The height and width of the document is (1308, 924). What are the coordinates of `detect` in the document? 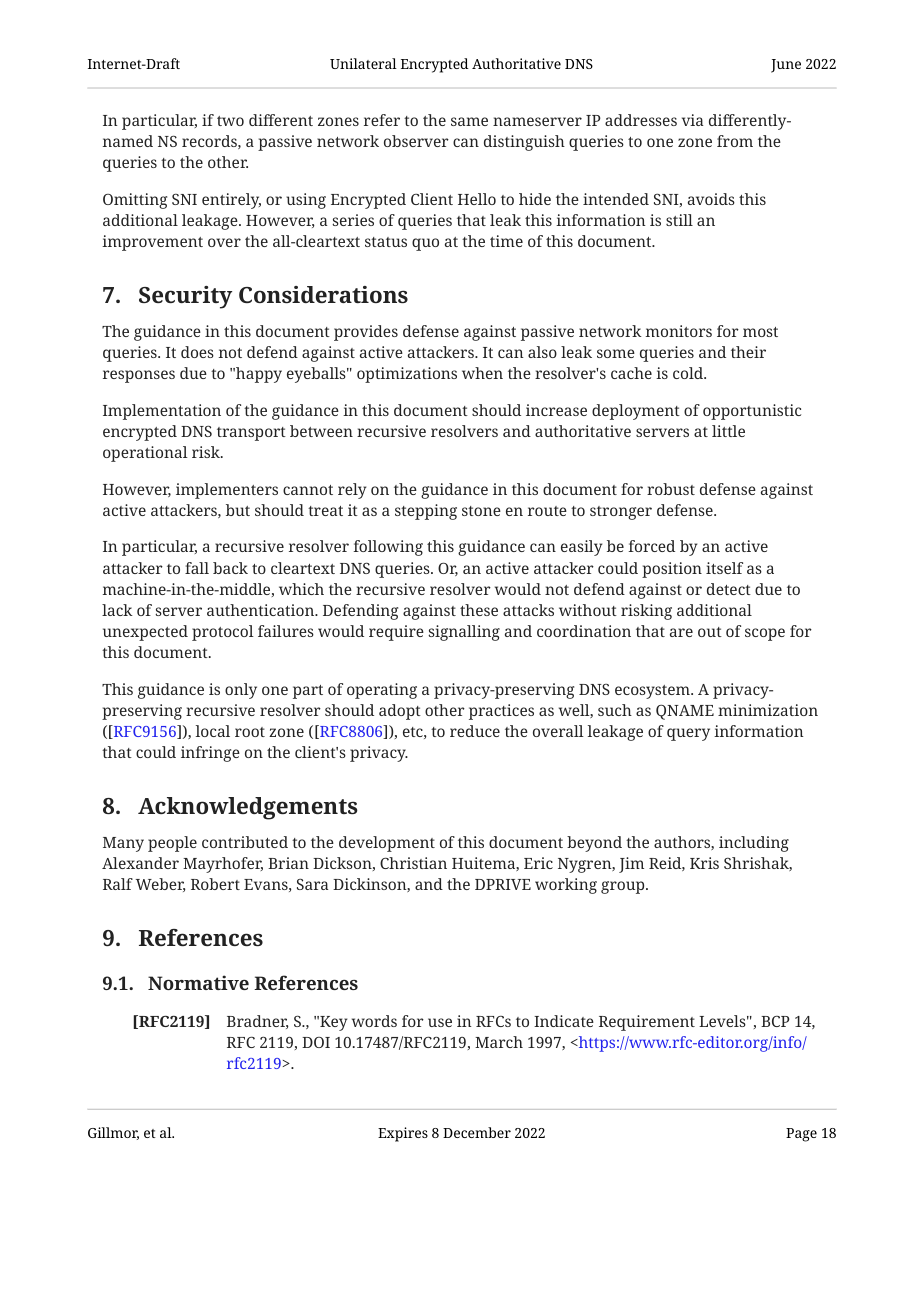 It's located at (729, 589).
